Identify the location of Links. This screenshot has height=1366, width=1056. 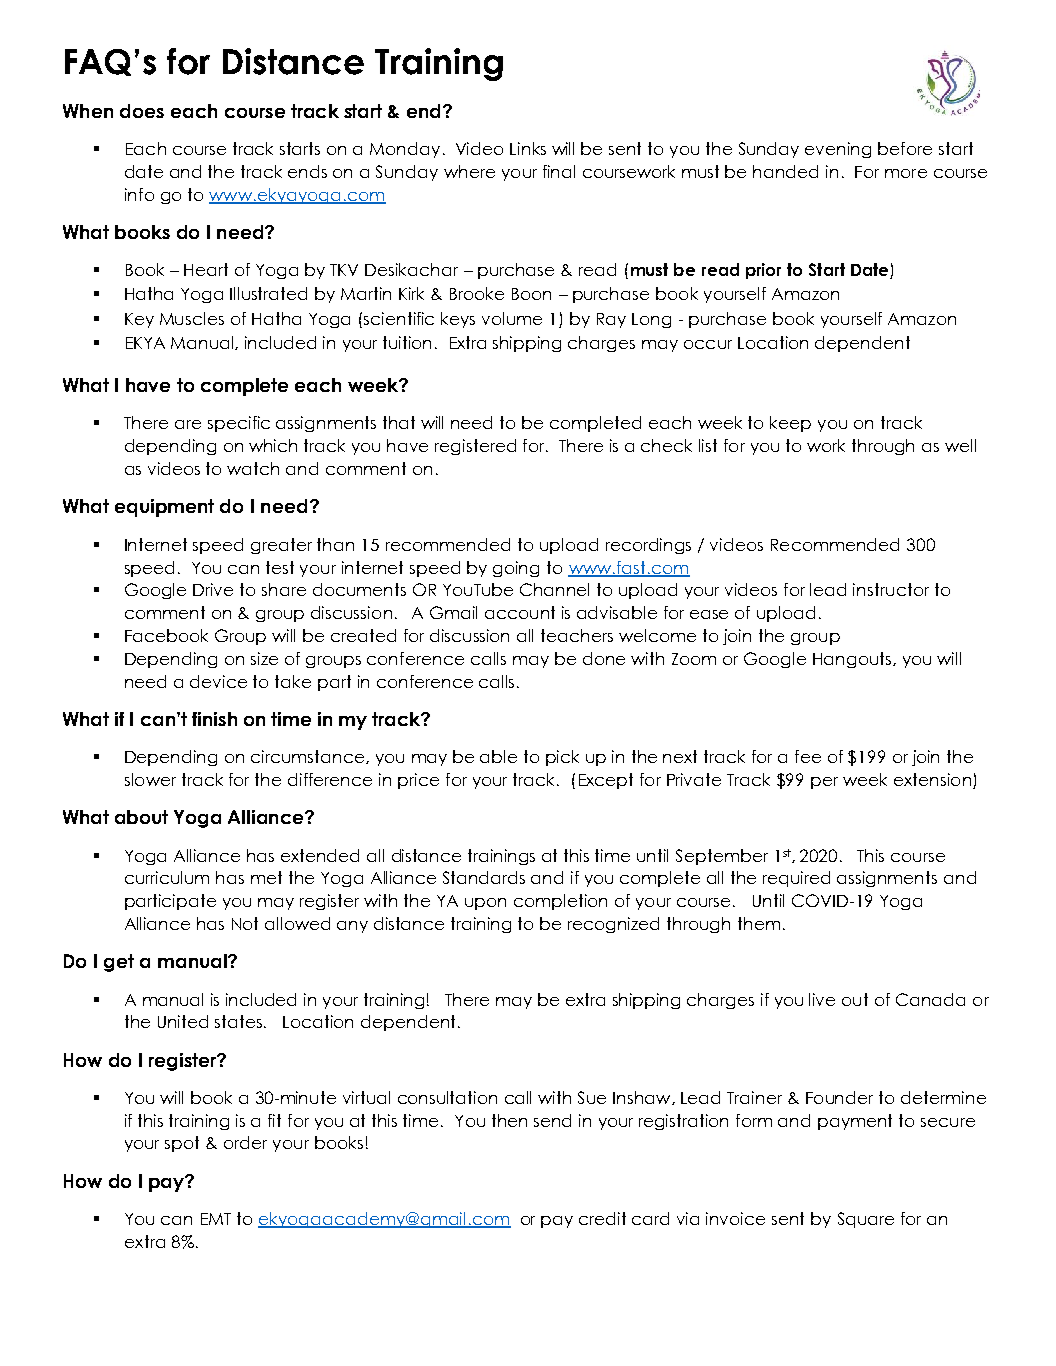
(528, 148).
